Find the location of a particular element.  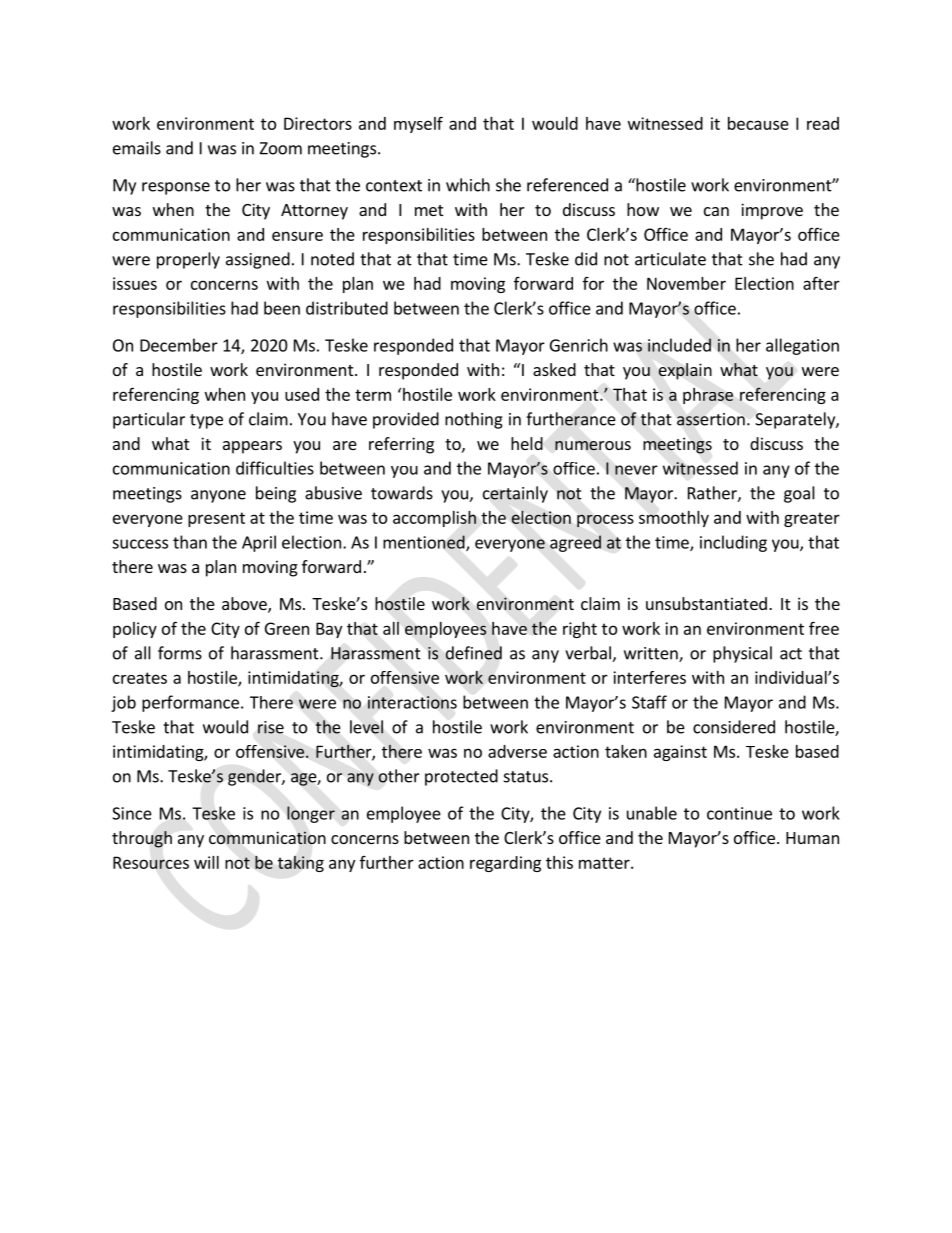

December is located at coordinates (179, 345).
